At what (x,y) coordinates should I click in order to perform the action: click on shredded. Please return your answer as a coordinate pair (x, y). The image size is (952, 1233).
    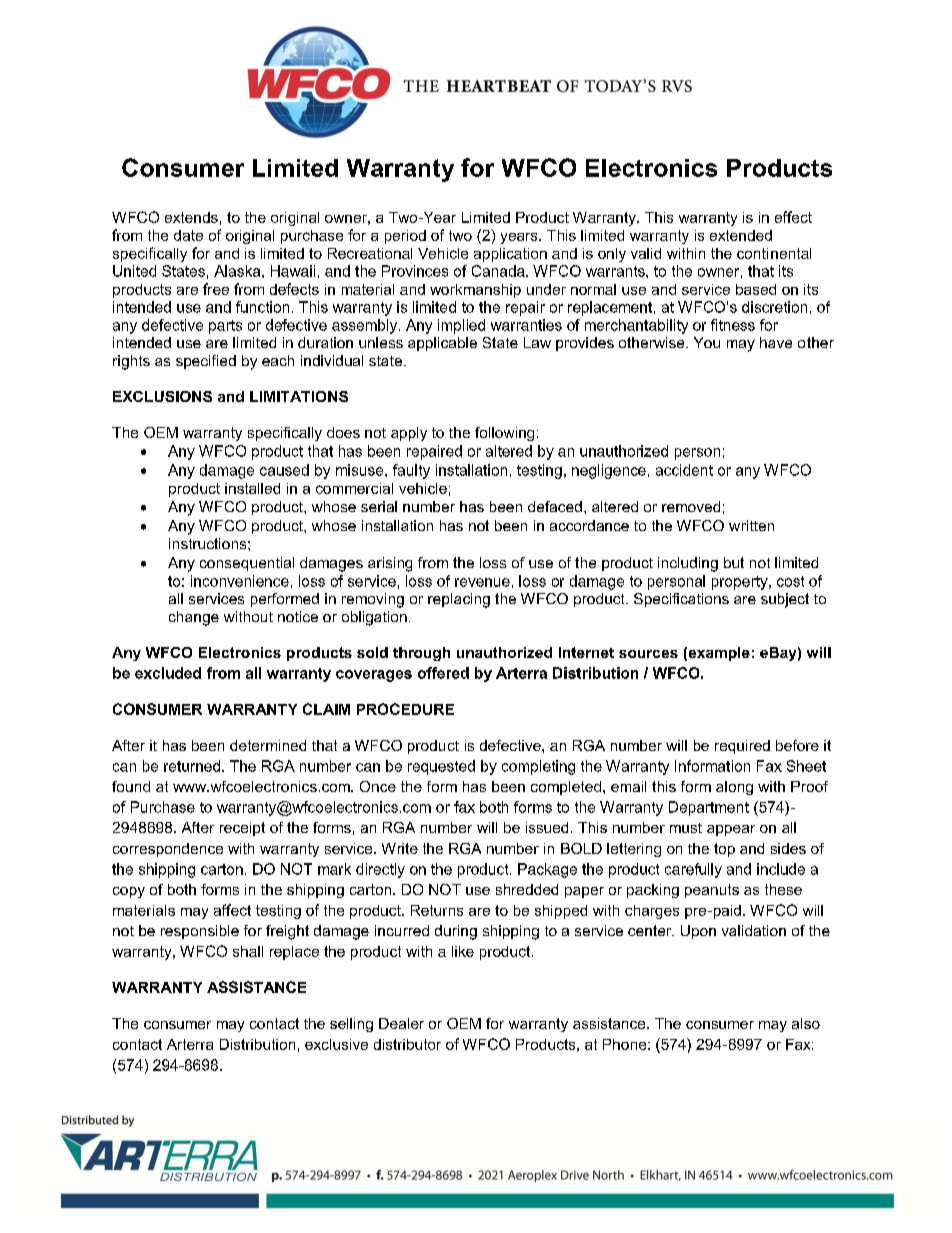
    Looking at the image, I should click on (527, 889).
